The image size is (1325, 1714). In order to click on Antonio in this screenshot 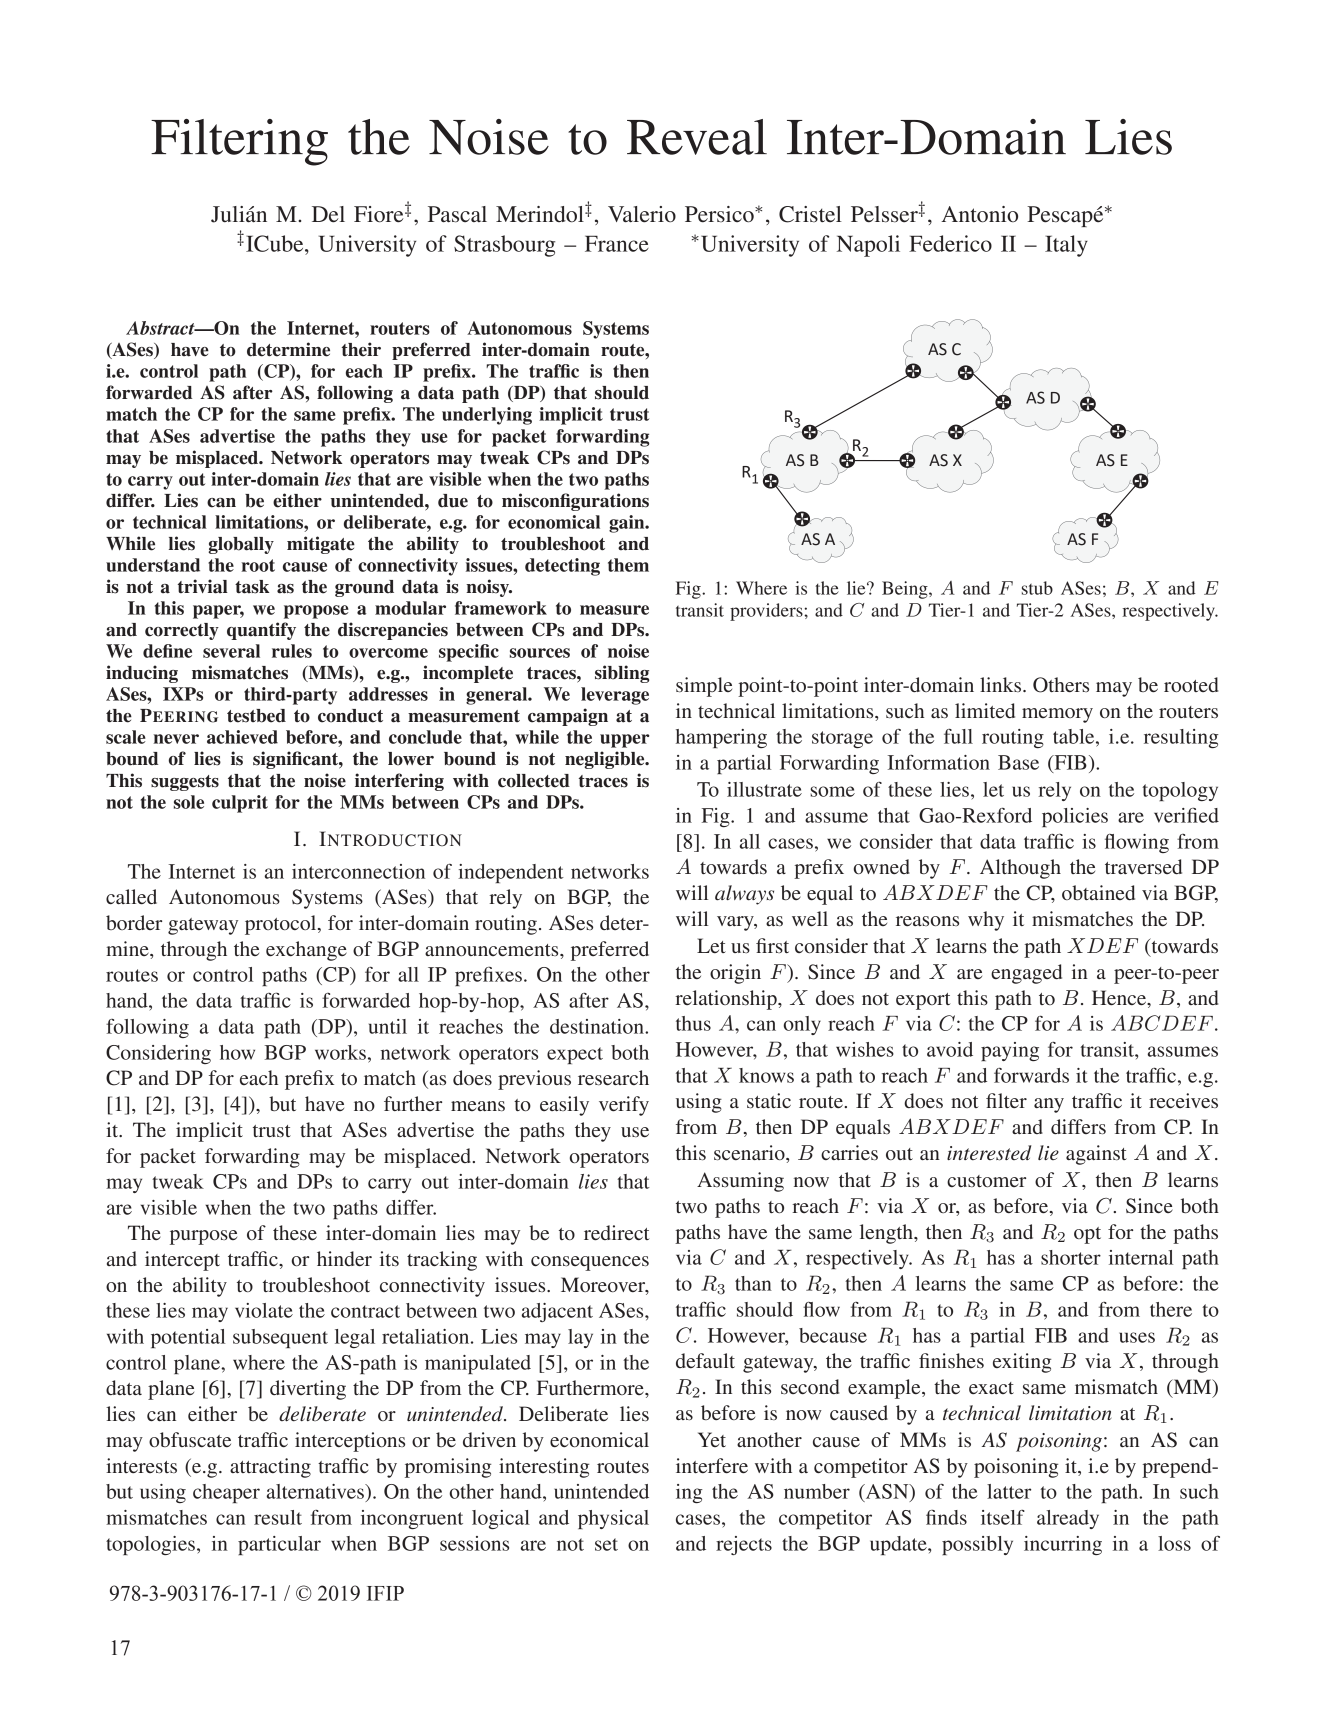, I will do `click(979, 214)`.
